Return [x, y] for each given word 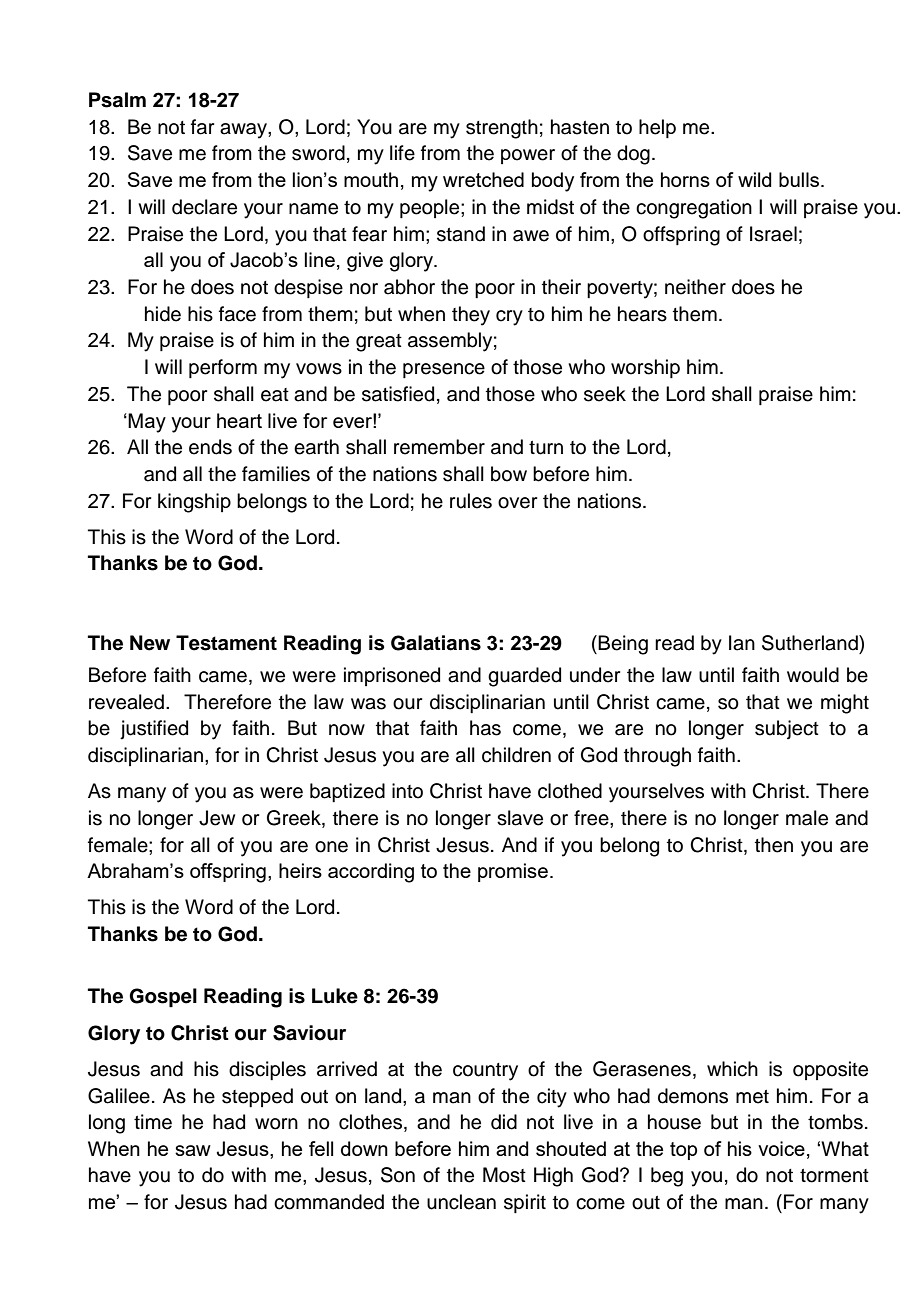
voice [781, 1148]
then [774, 845]
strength [502, 129]
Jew [217, 818]
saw [193, 1150]
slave [520, 818]
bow [509, 474]
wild [755, 179]
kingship [194, 503]
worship [645, 368]
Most [504, 1175]
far [202, 127]
